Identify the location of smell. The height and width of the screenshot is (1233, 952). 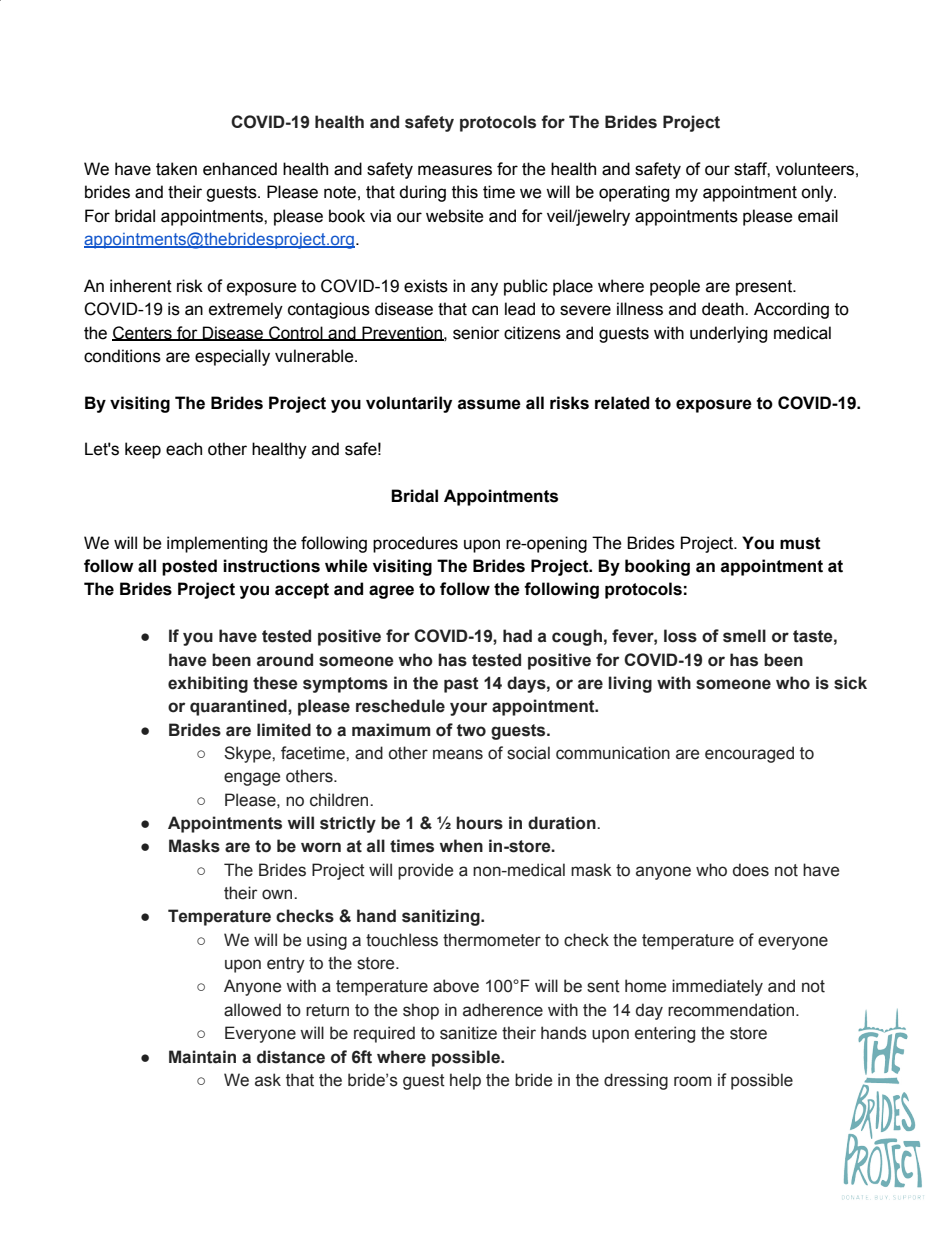
(744, 636).
